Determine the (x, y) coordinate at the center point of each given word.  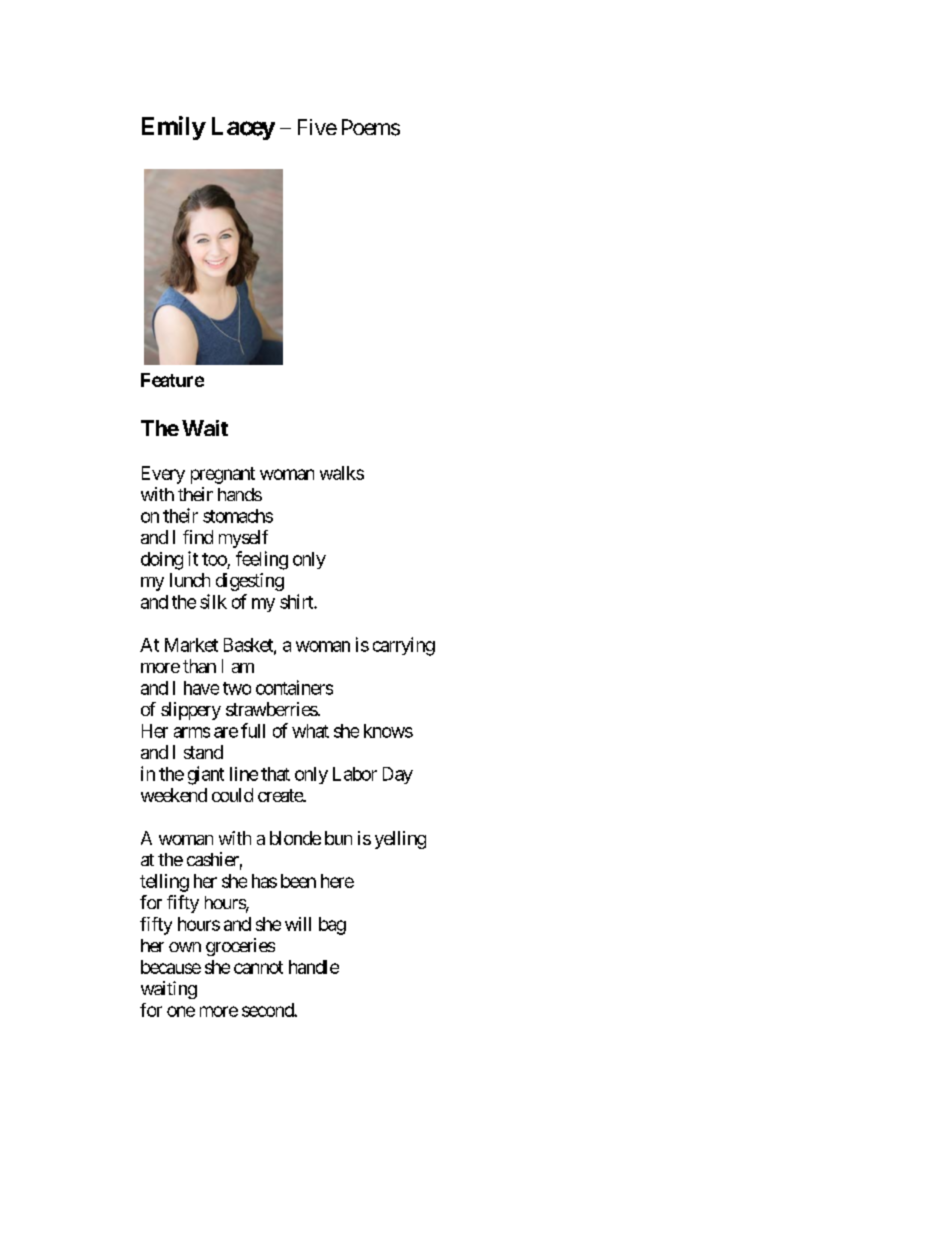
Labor (355, 774)
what (310, 731)
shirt (297, 601)
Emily (174, 128)
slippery (191, 711)
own (185, 947)
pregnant (223, 475)
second (268, 1010)
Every (163, 475)
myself (243, 539)
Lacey (243, 128)
